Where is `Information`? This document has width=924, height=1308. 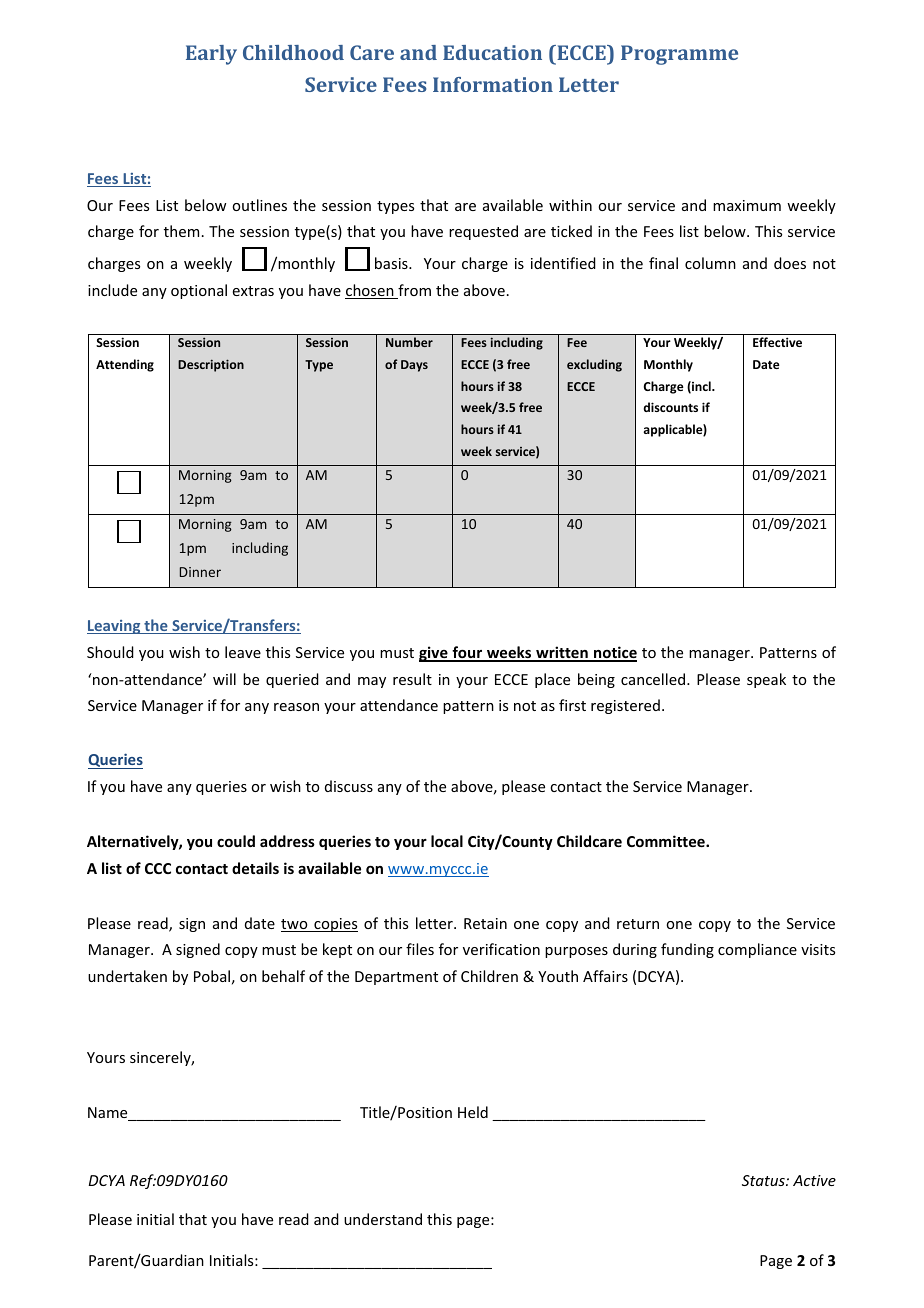
Information is located at coordinates (493, 84).
